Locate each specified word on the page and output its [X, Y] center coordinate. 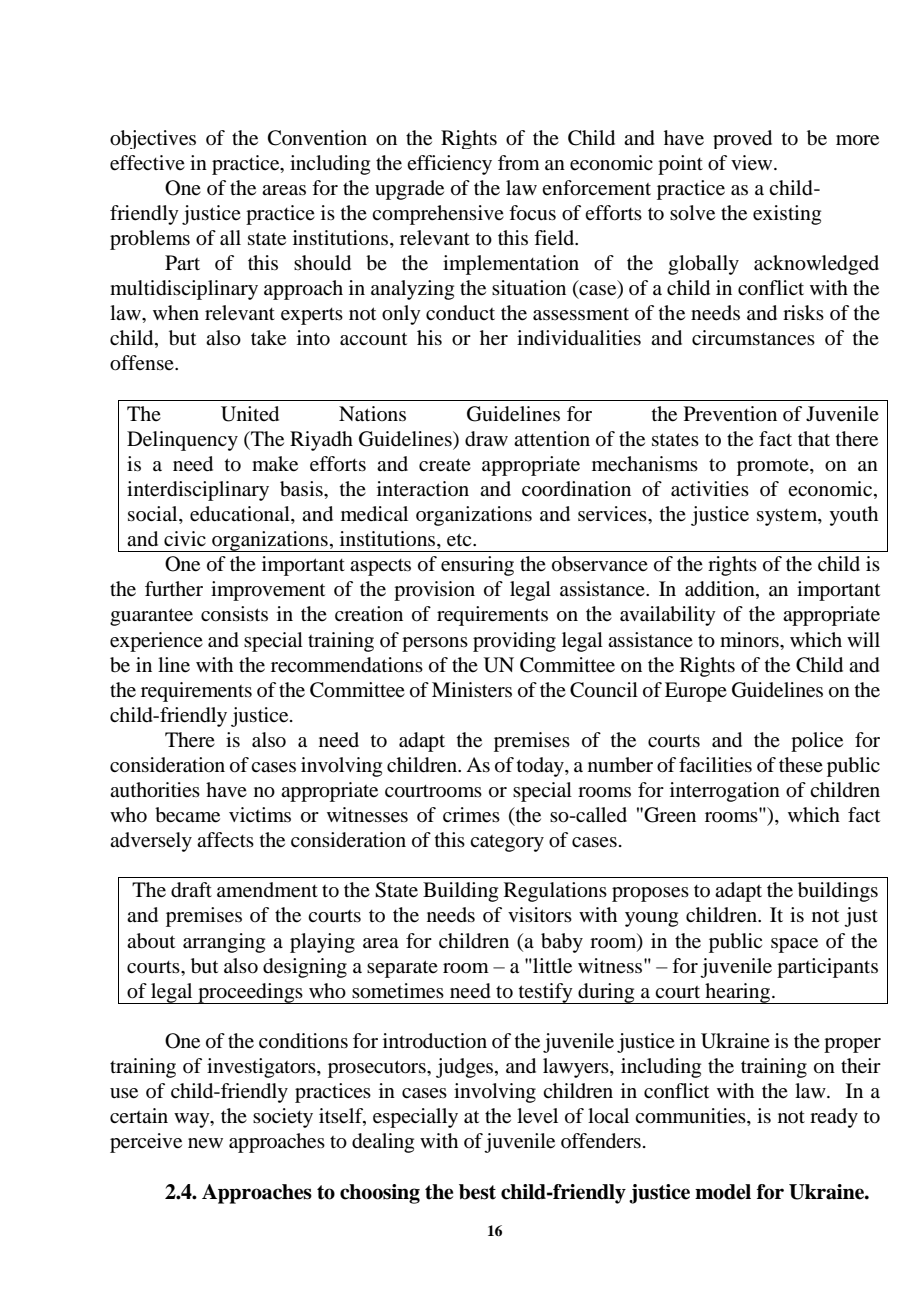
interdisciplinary [198, 491]
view [753, 163]
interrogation [725, 792]
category [507, 843]
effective [147, 163]
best [477, 1192]
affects [225, 840]
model [723, 1192]
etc [460, 540]
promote [774, 467]
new [205, 1143]
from [519, 162]
